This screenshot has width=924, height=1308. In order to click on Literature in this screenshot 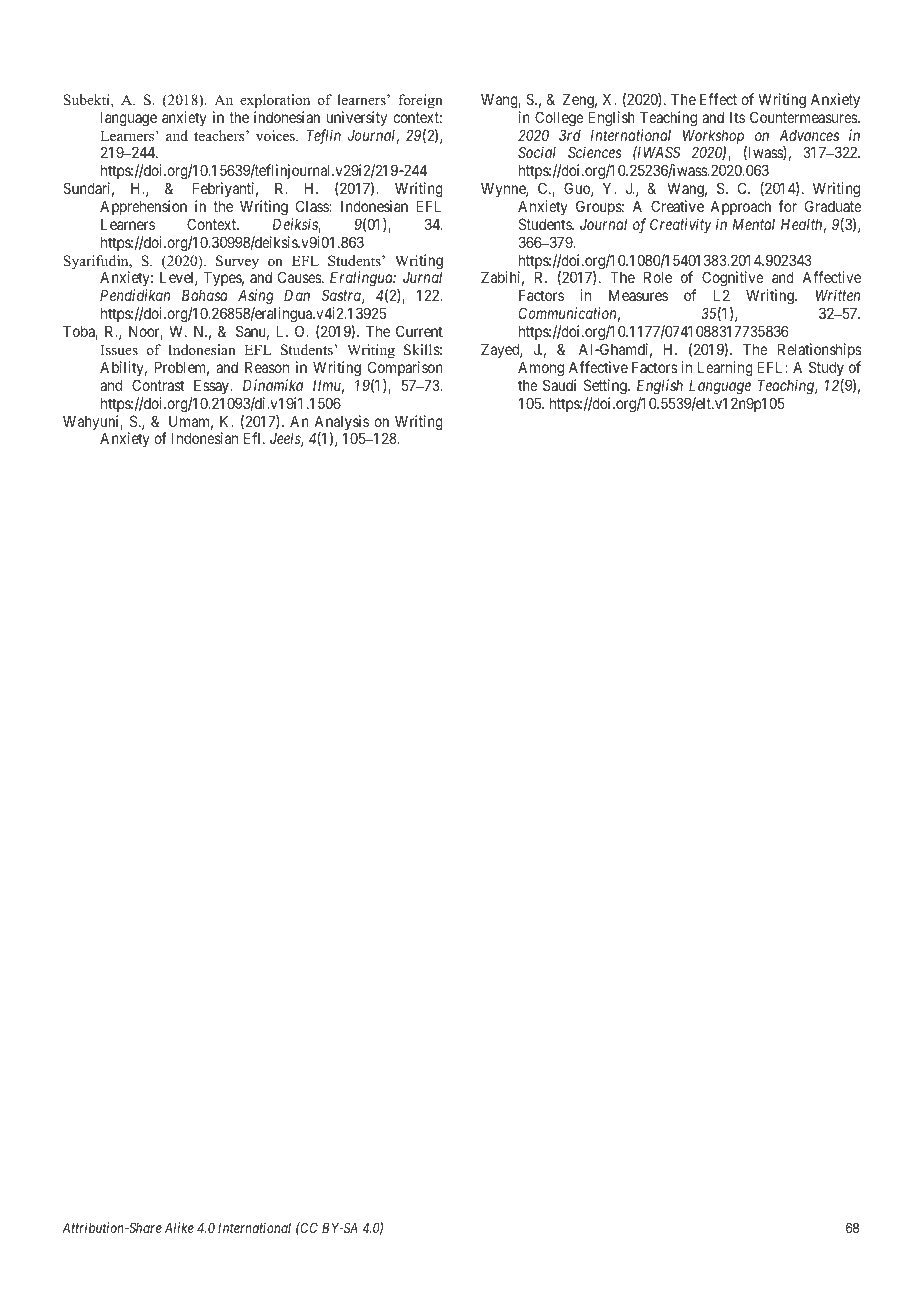, I will do `click(435, 61)`.
